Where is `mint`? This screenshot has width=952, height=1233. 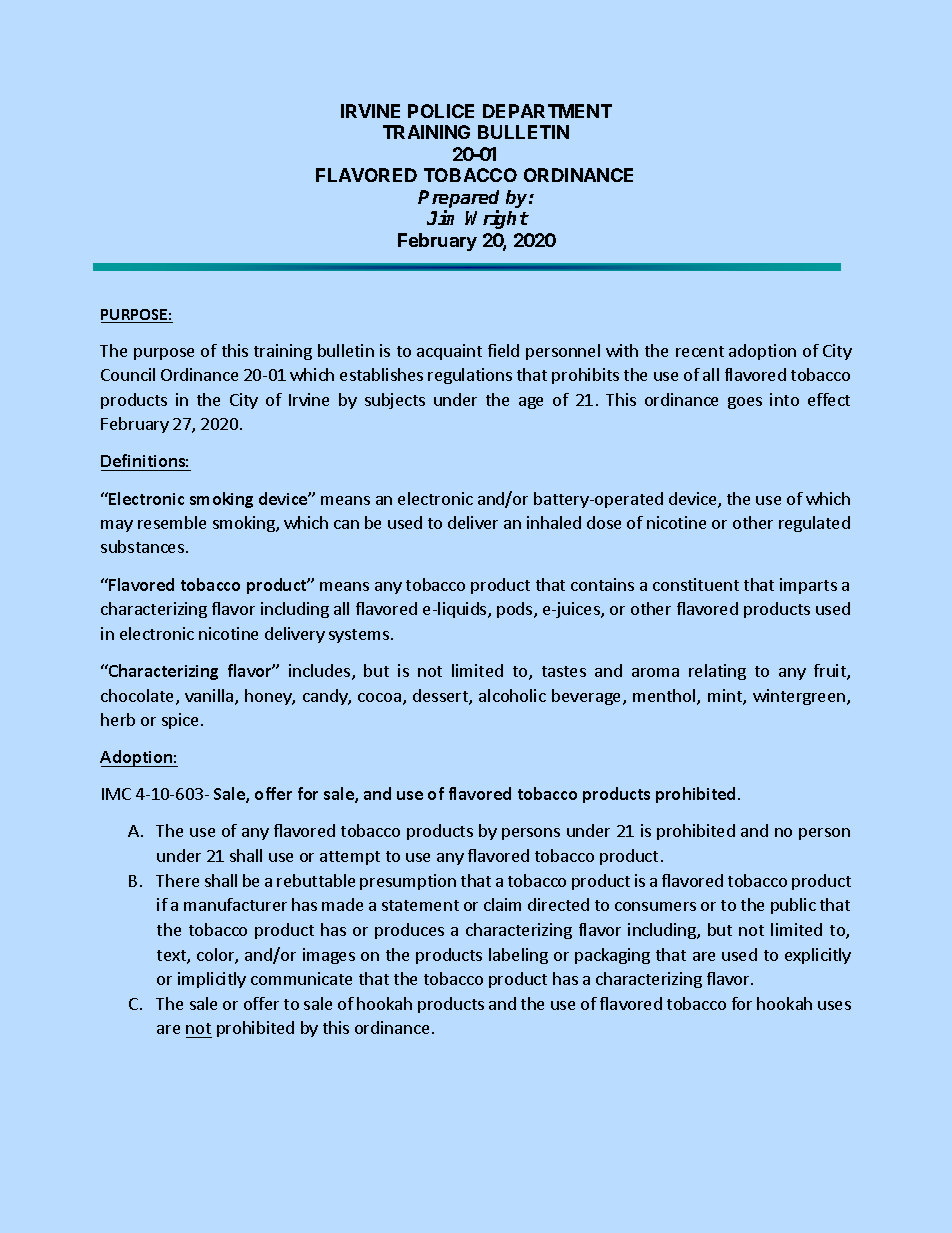
mint is located at coordinates (726, 697).
